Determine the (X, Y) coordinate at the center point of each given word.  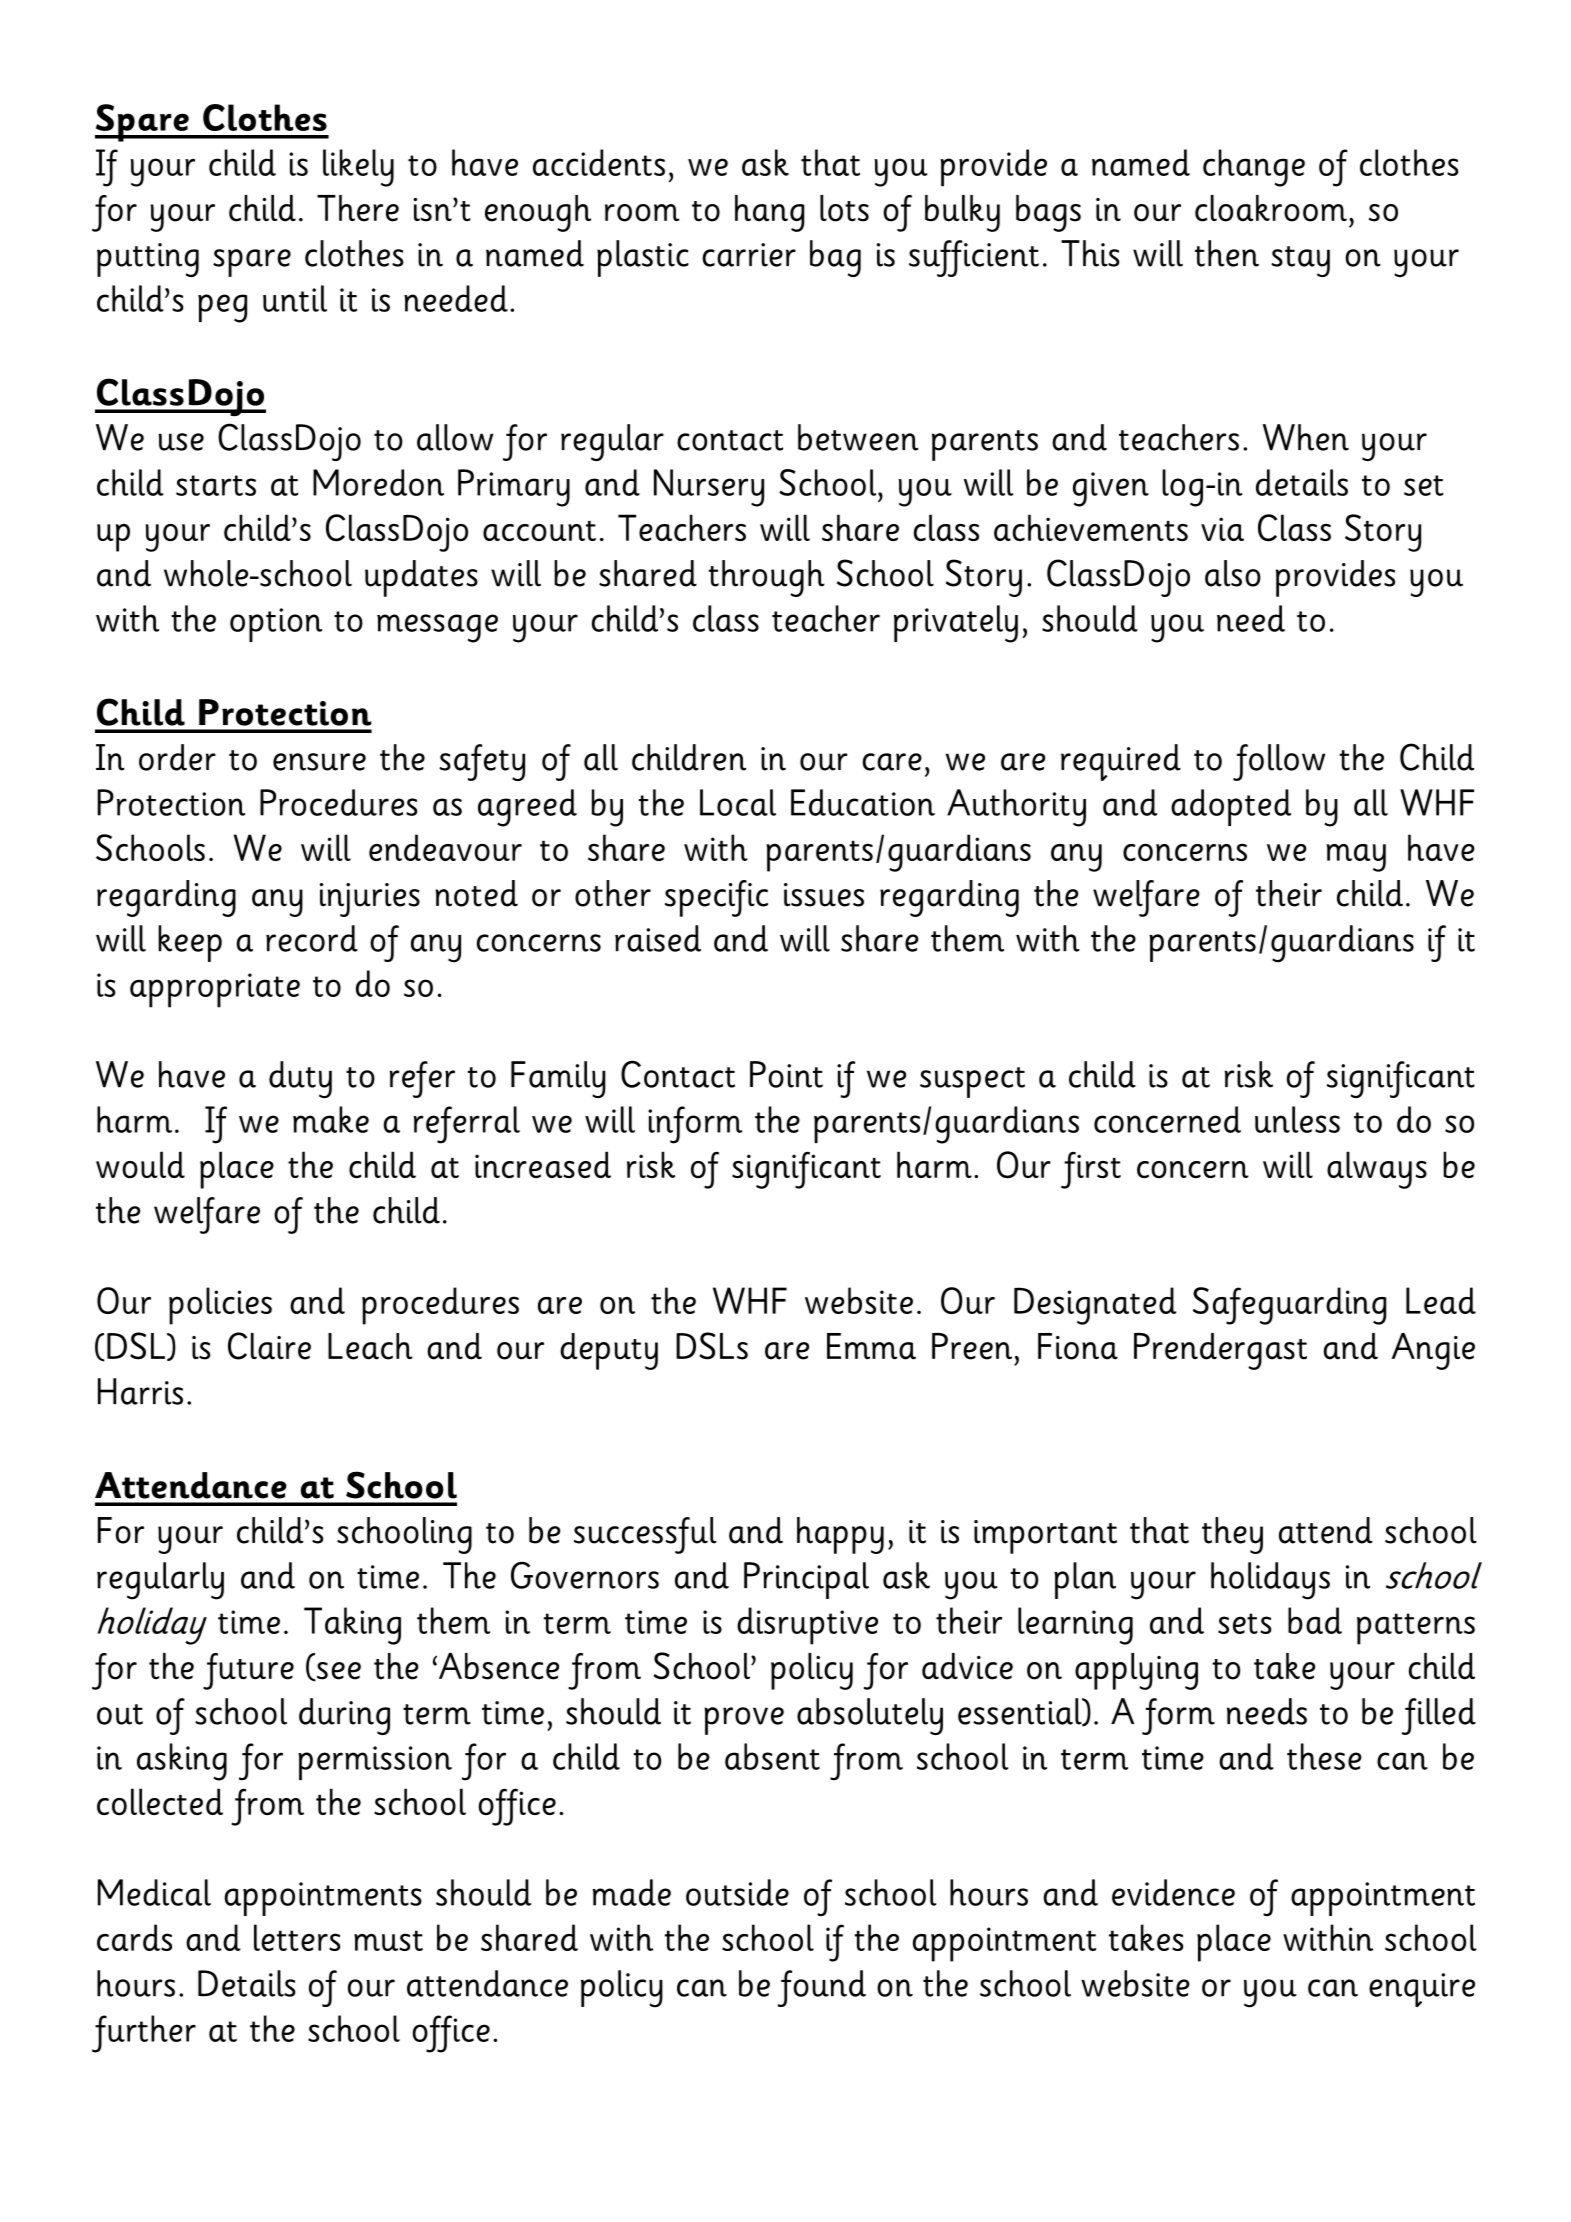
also (1233, 573)
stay (1300, 261)
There (358, 208)
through (767, 578)
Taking (352, 1626)
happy (840, 1535)
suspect (972, 1082)
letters (297, 1937)
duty (300, 1079)
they (1232, 1535)
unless (1297, 1119)
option (276, 625)
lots (844, 208)
